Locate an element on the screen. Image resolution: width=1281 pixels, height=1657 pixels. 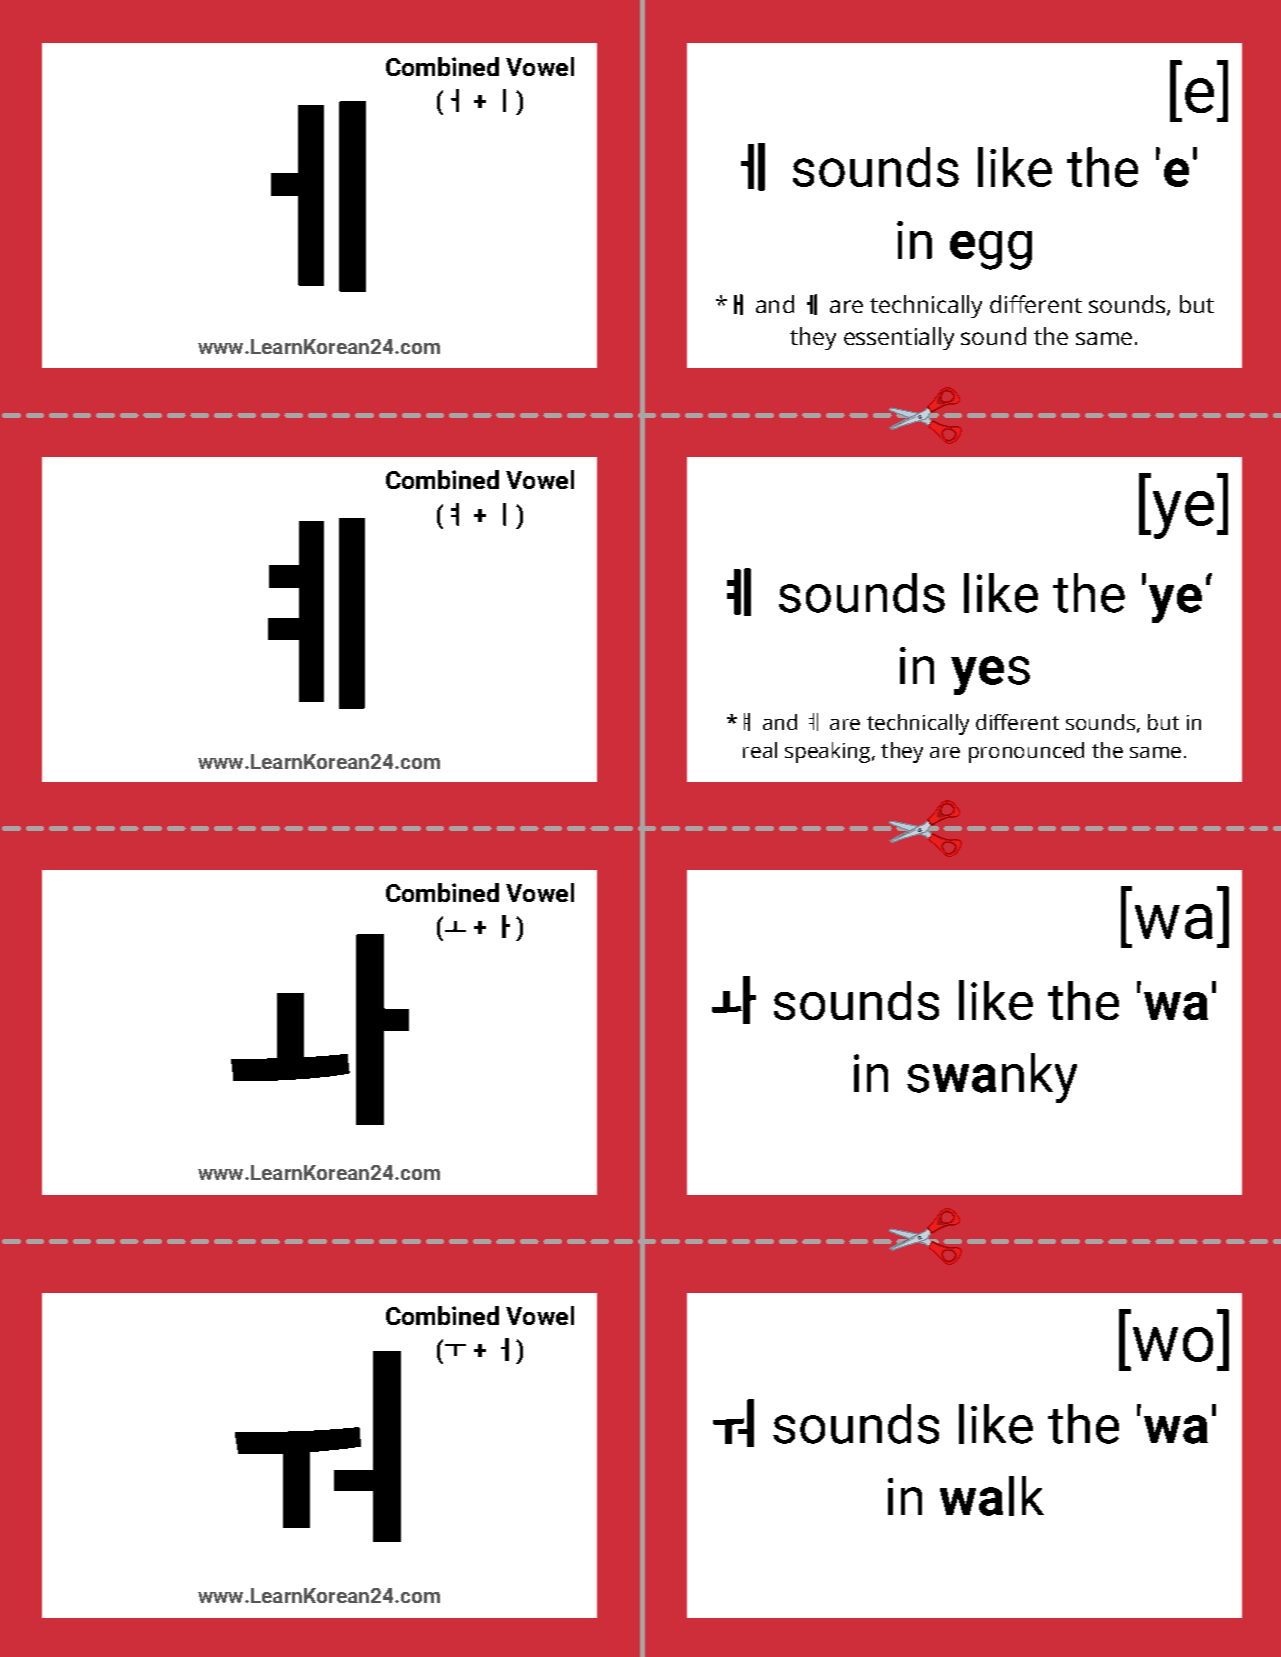
yes is located at coordinates (990, 675).
